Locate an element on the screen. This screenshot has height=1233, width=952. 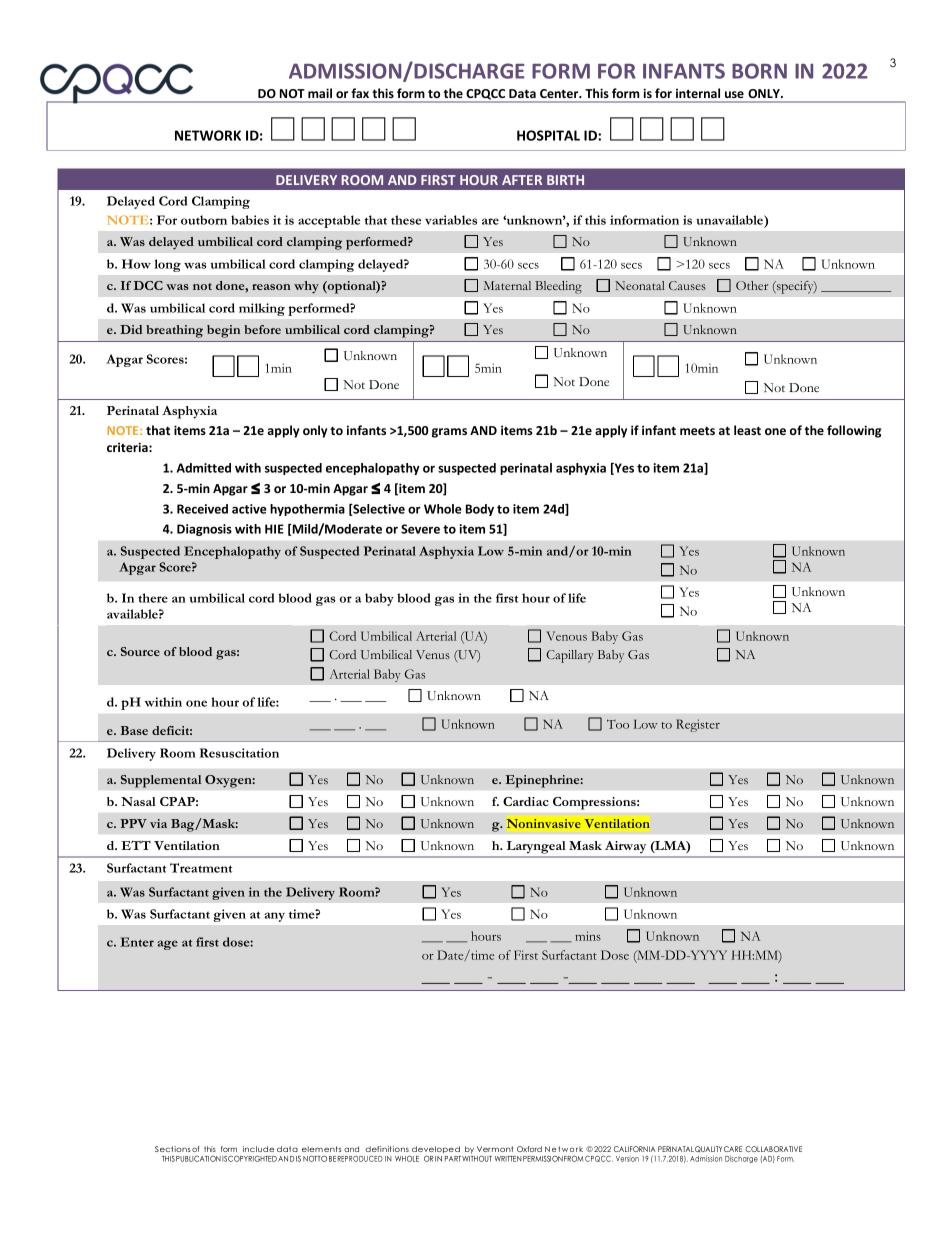
internal is located at coordinates (698, 93).
